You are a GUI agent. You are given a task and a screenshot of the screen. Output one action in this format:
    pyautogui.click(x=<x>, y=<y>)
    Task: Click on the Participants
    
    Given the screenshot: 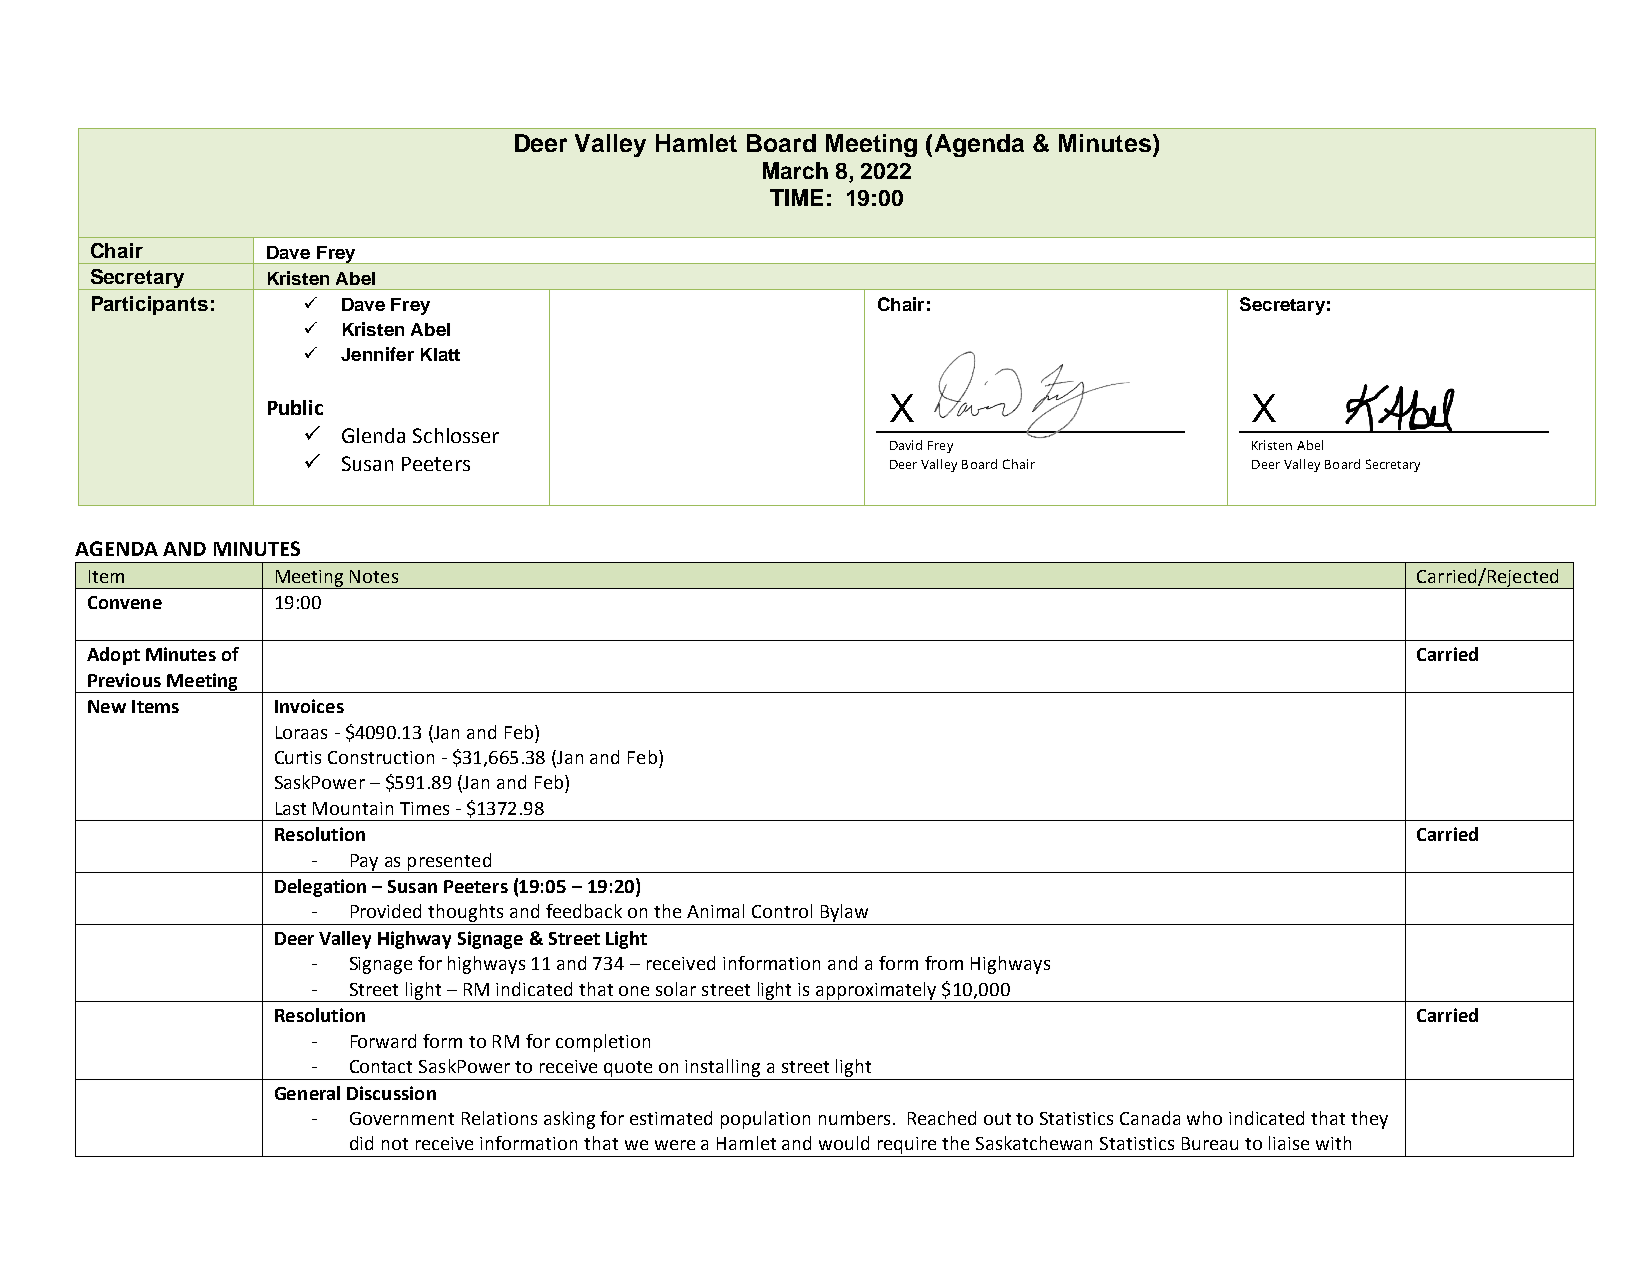 What is the action you would take?
    pyautogui.click(x=150, y=305)
